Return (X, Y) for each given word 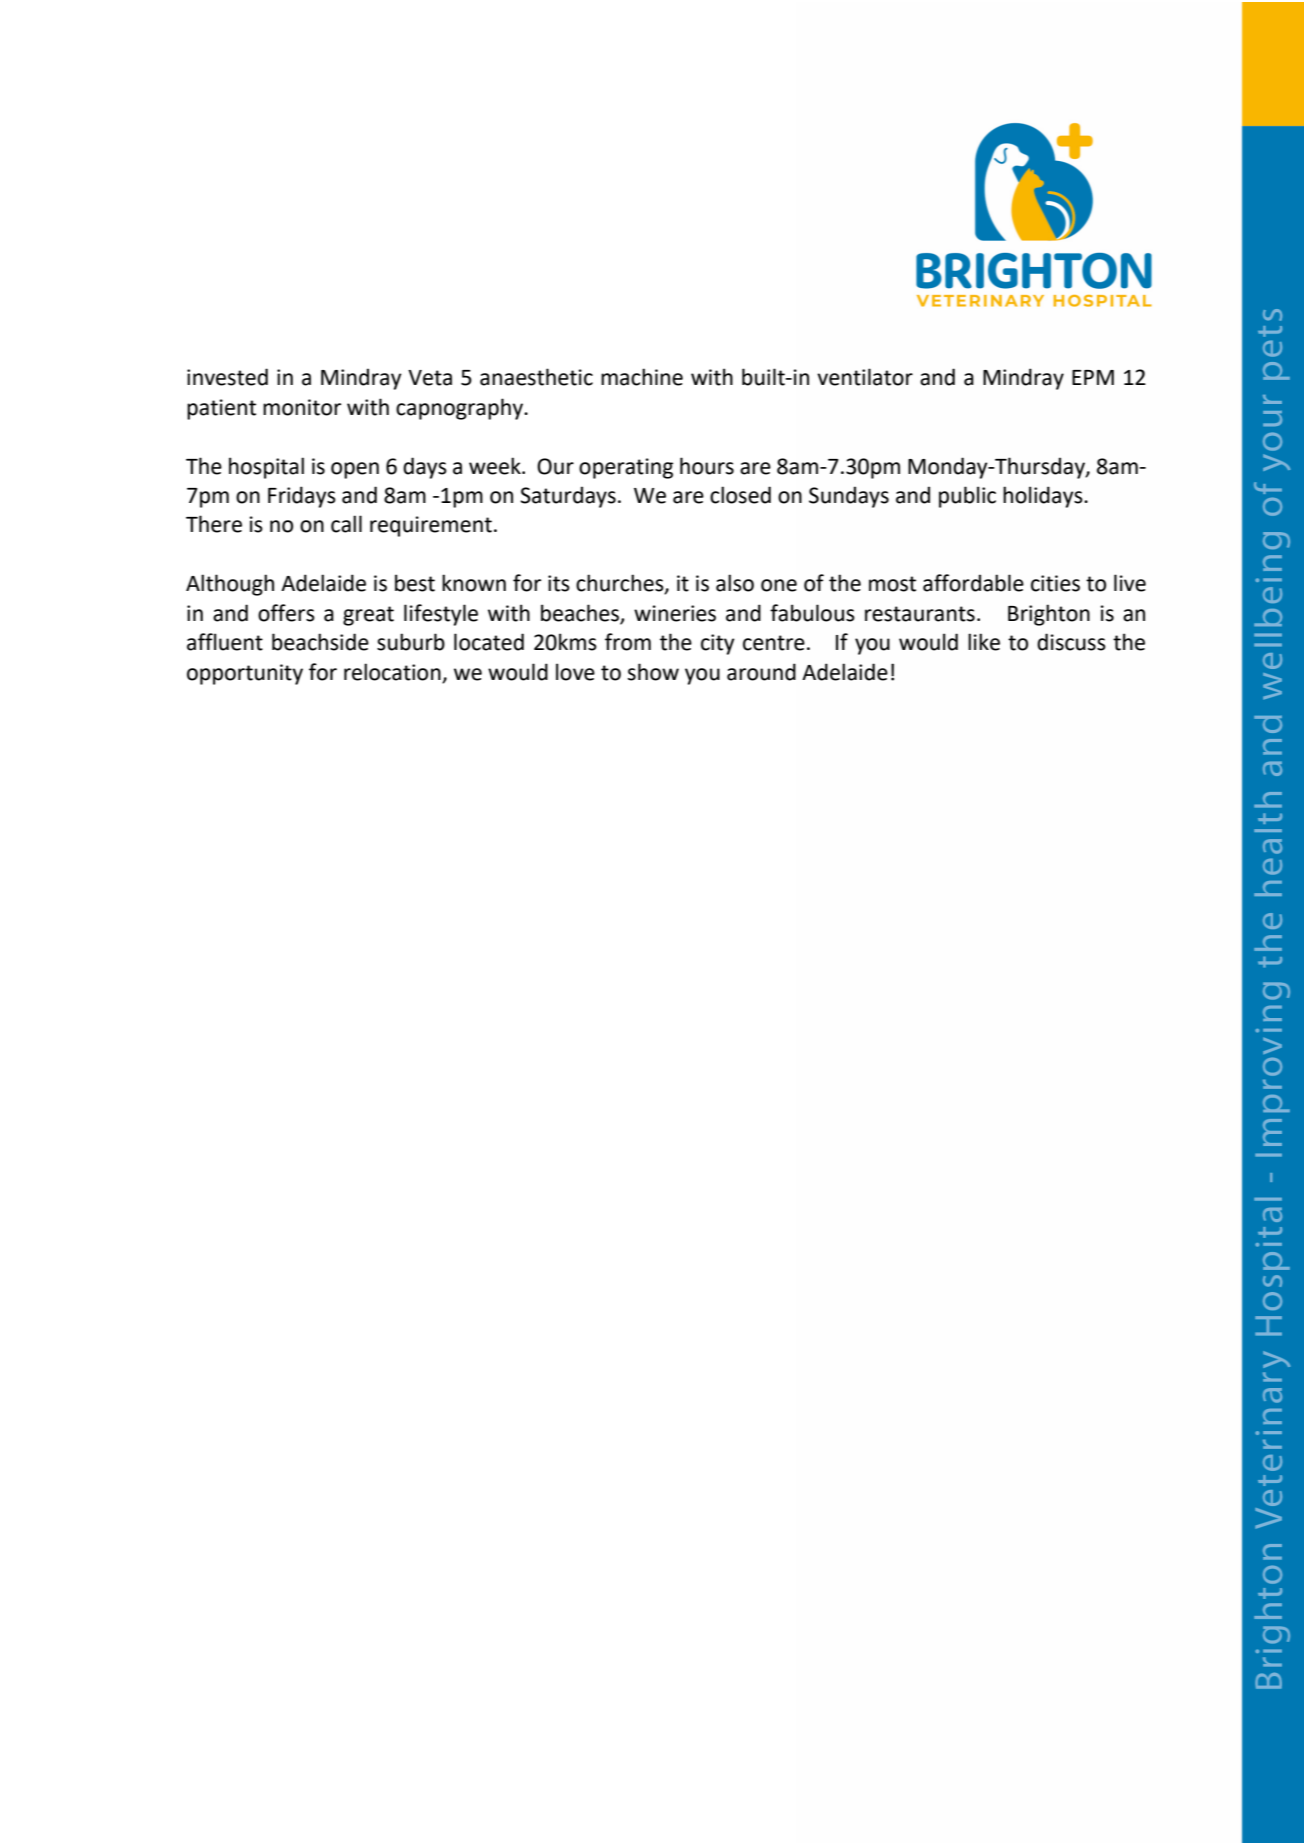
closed (740, 495)
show (653, 672)
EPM (1093, 377)
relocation (392, 672)
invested (227, 377)
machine (642, 377)
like (984, 642)
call (346, 524)
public (967, 497)
